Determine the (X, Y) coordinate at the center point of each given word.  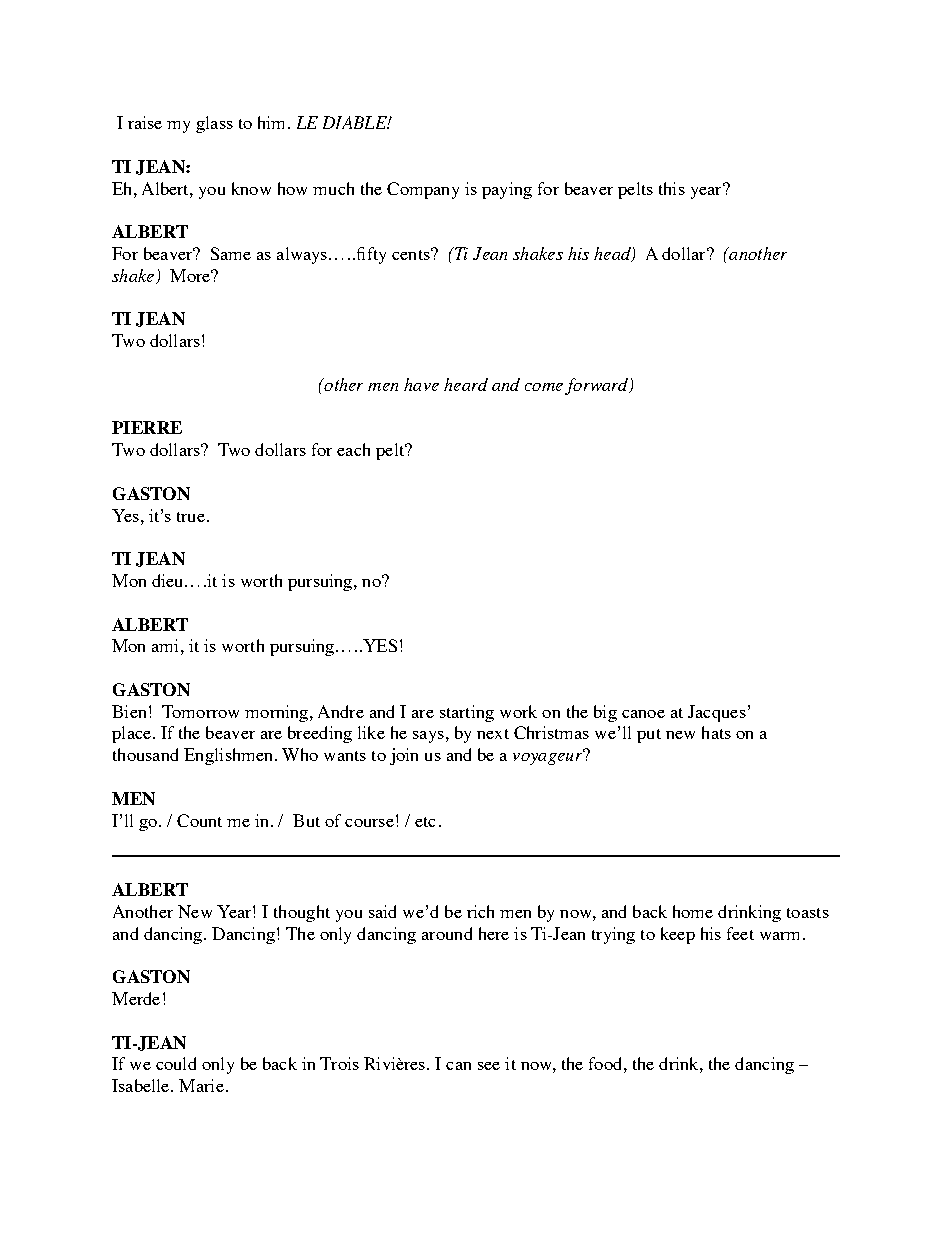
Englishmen (228, 756)
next (493, 734)
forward (598, 386)
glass (214, 124)
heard (466, 384)
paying (507, 190)
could (176, 1063)
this (672, 188)
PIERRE (147, 427)
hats (716, 732)
